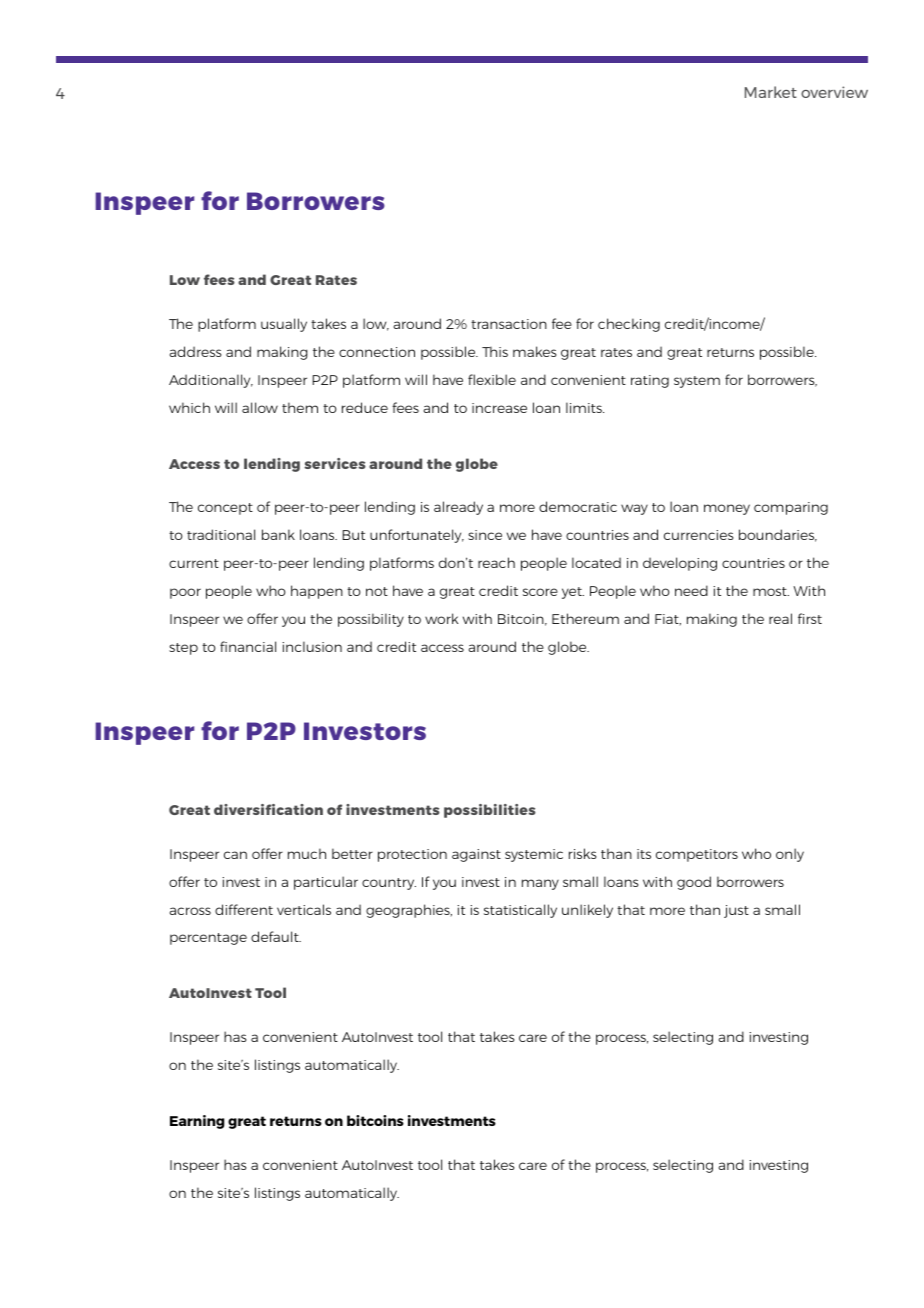  I want to click on financial, so click(248, 646).
